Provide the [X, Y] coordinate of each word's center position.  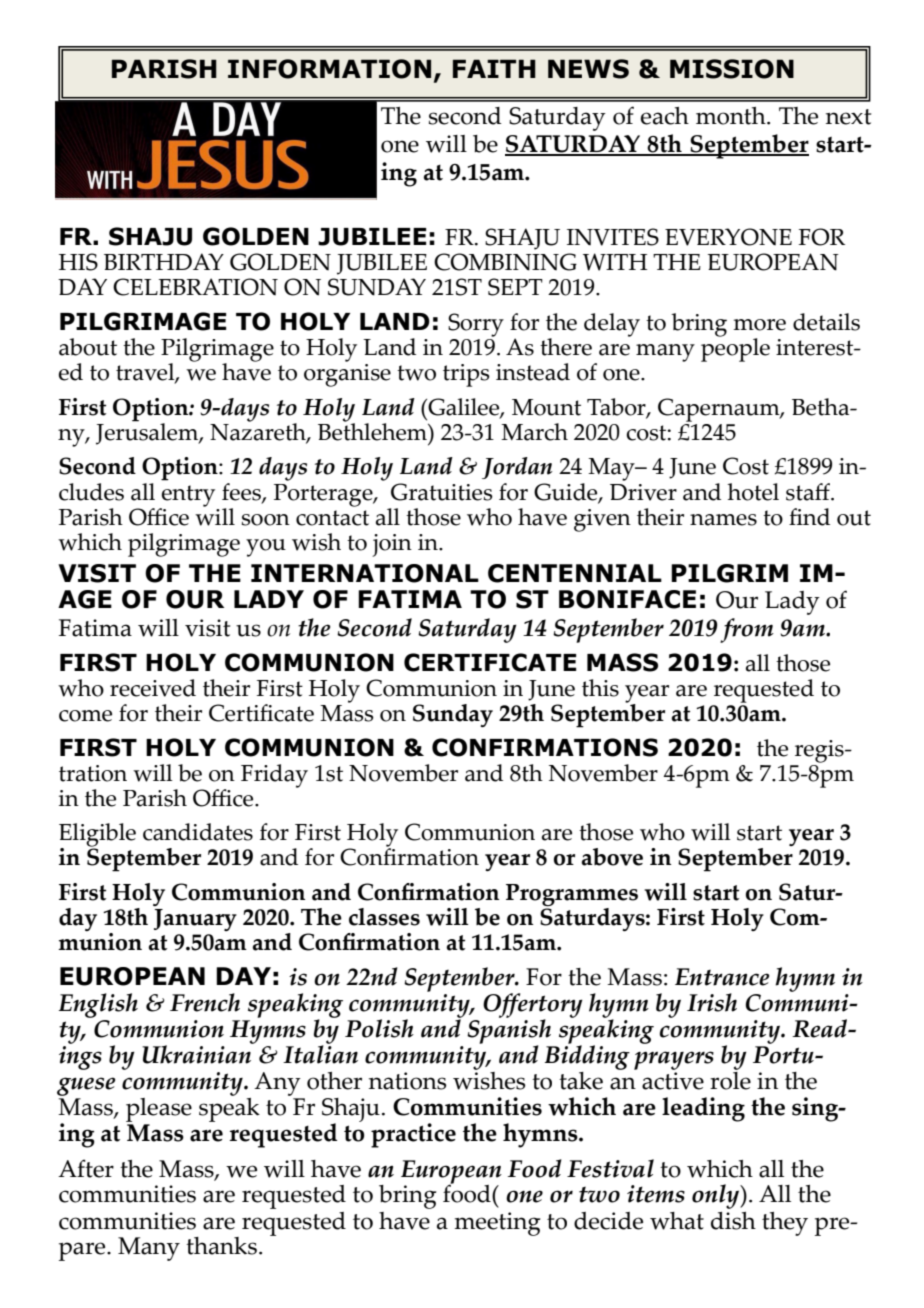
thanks [221, 1246]
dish [733, 1219]
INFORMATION [329, 69]
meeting [497, 1224]
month [732, 116]
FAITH [494, 68]
